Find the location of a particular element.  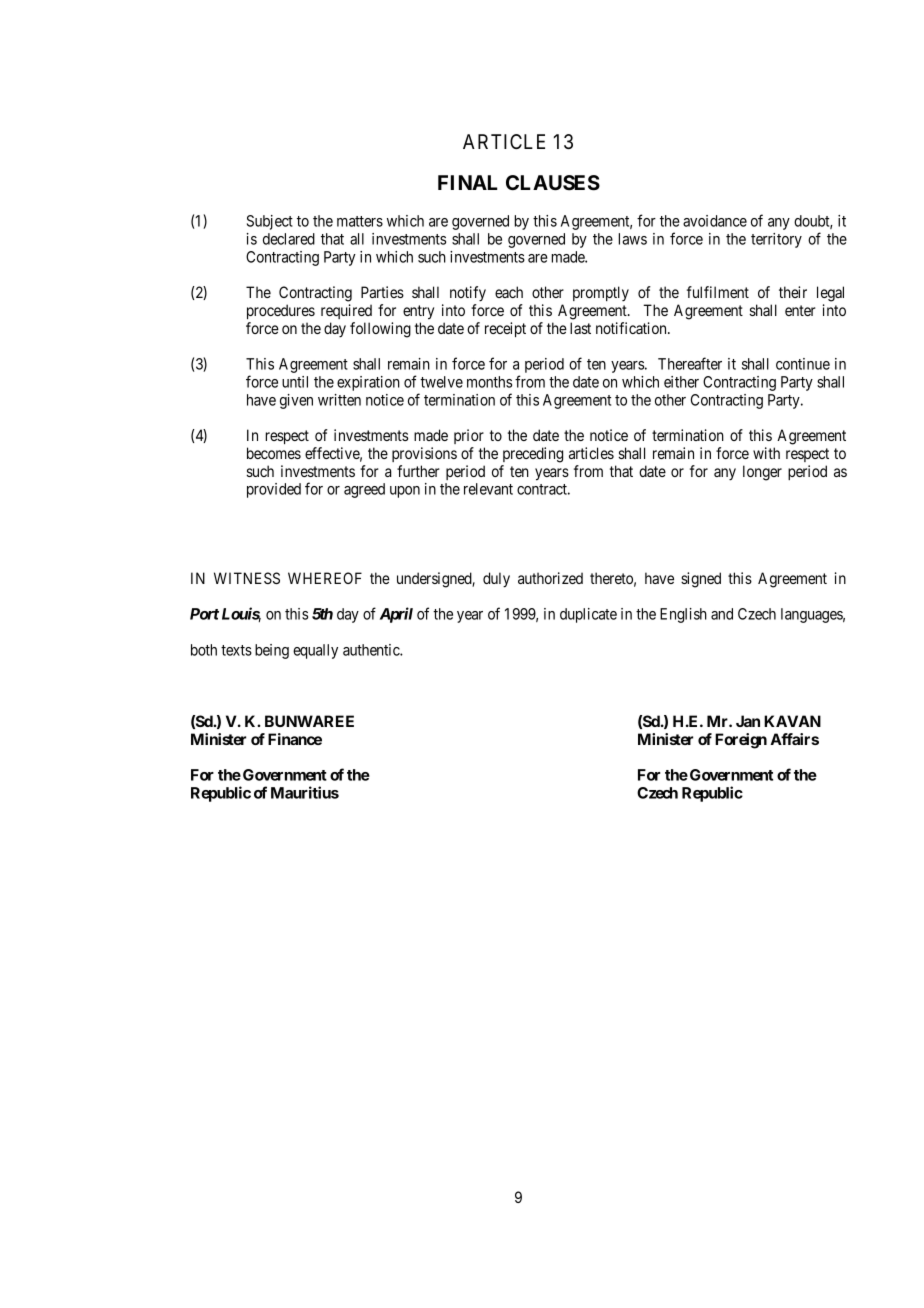

avoidance is located at coordinates (715, 221).
